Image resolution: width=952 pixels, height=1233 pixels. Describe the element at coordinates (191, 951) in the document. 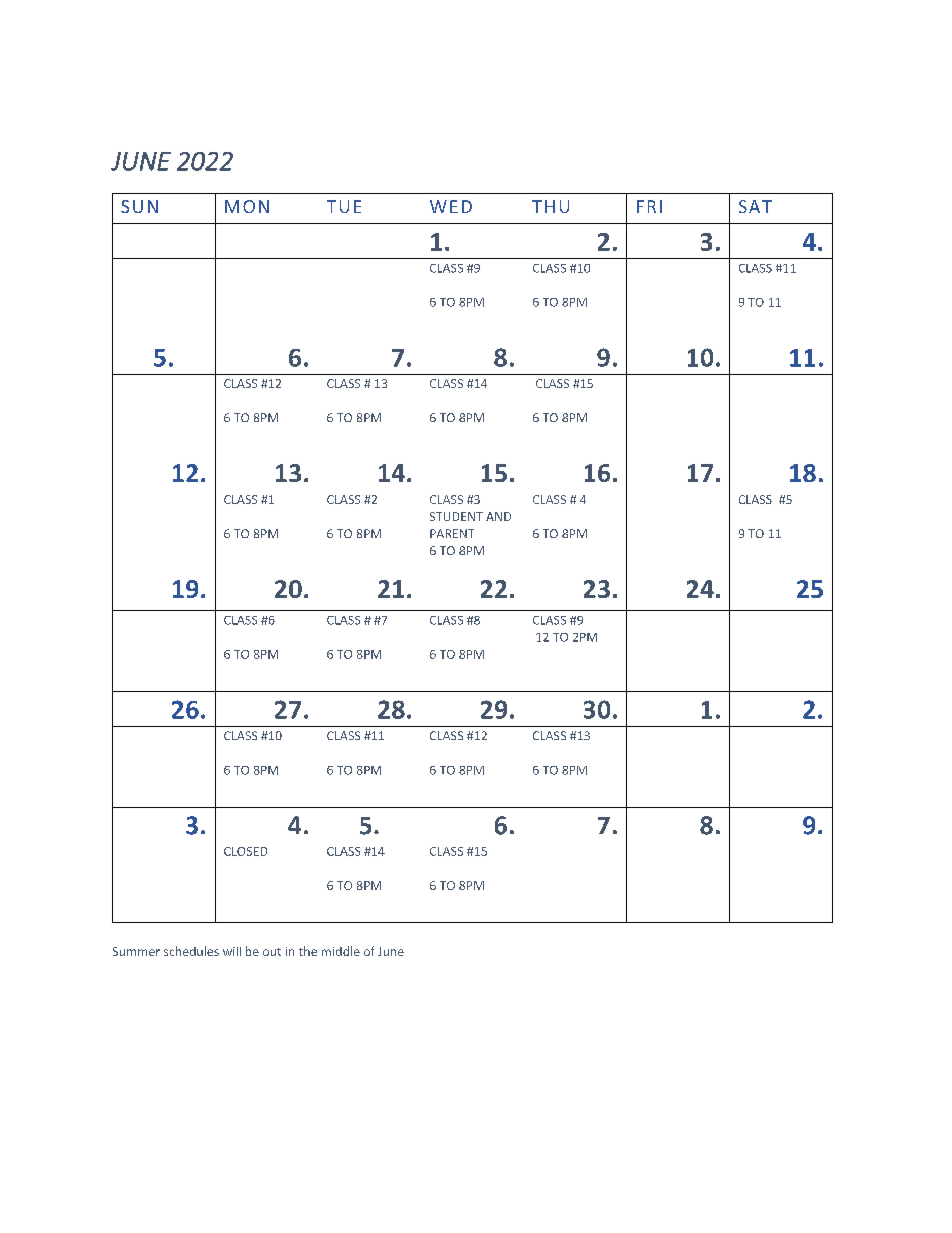

I see `schedules` at that location.
